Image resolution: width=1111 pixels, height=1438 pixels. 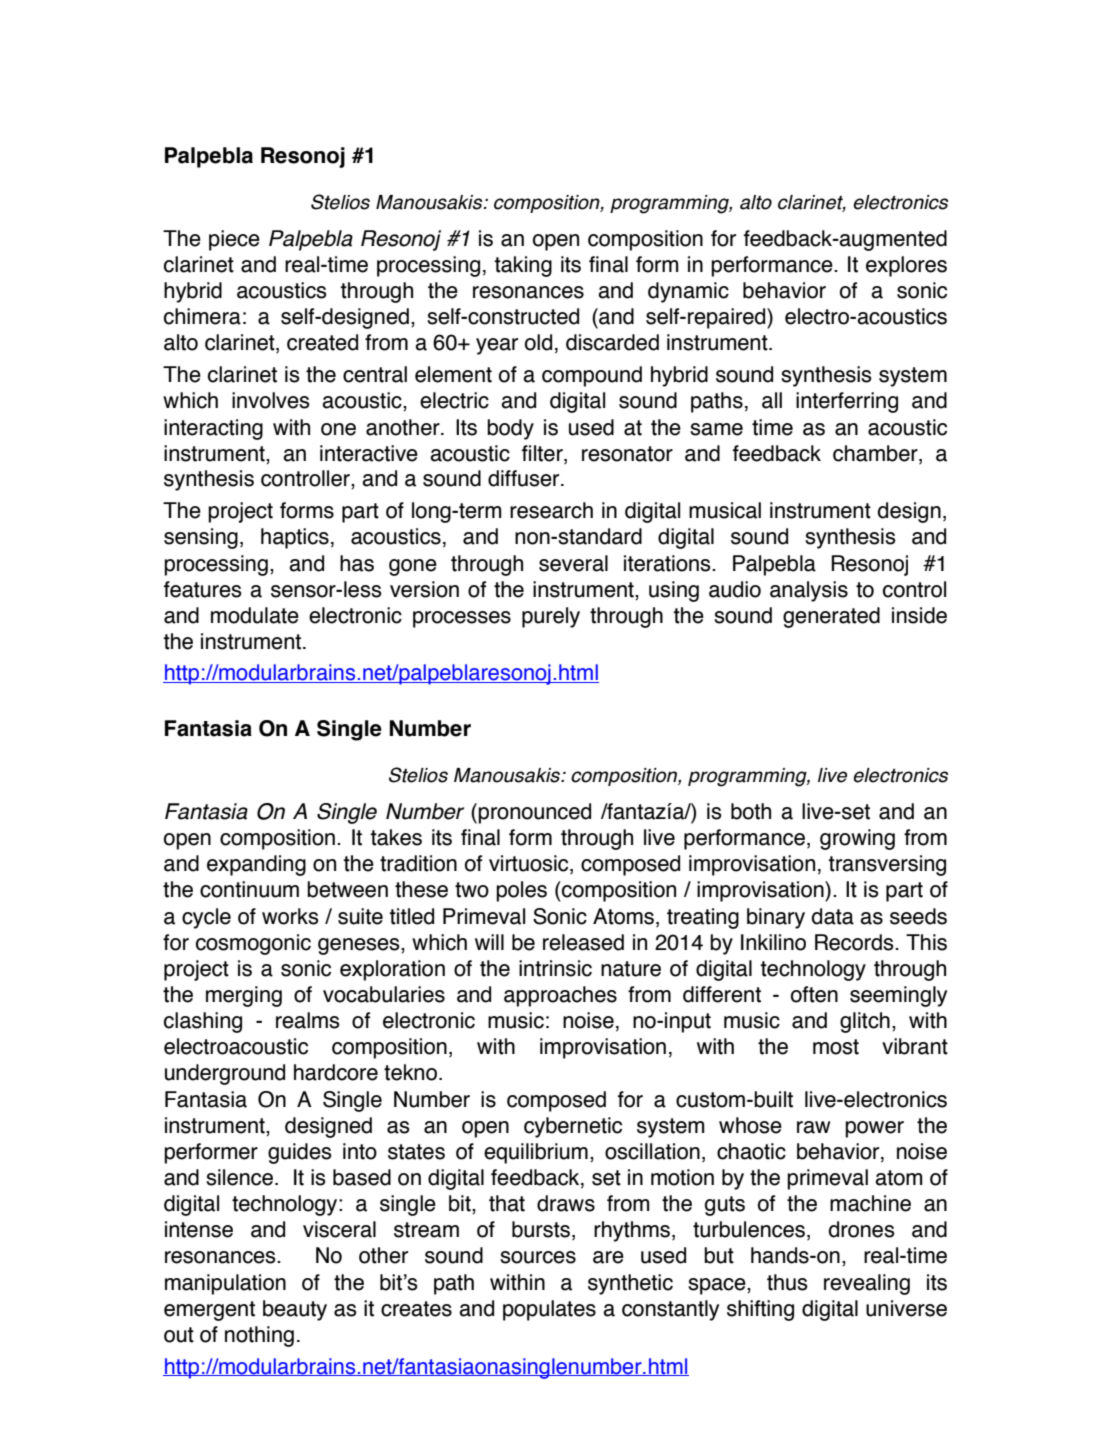 I want to click on explores, so click(x=906, y=266).
